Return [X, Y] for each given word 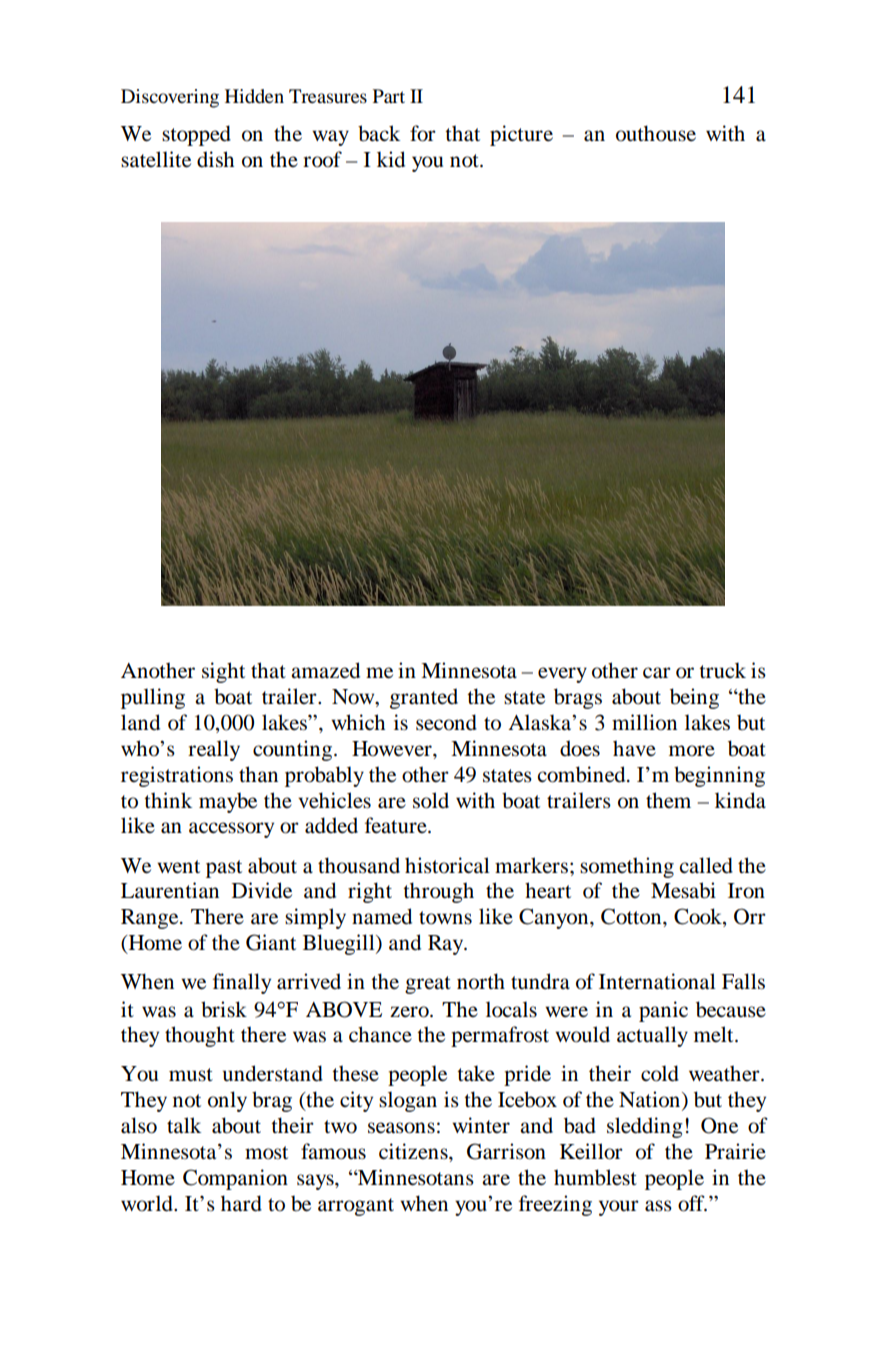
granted [424, 698]
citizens [414, 1151]
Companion [235, 1179]
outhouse [656, 133]
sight [223, 672]
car [657, 673]
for [423, 133]
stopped [196, 135]
